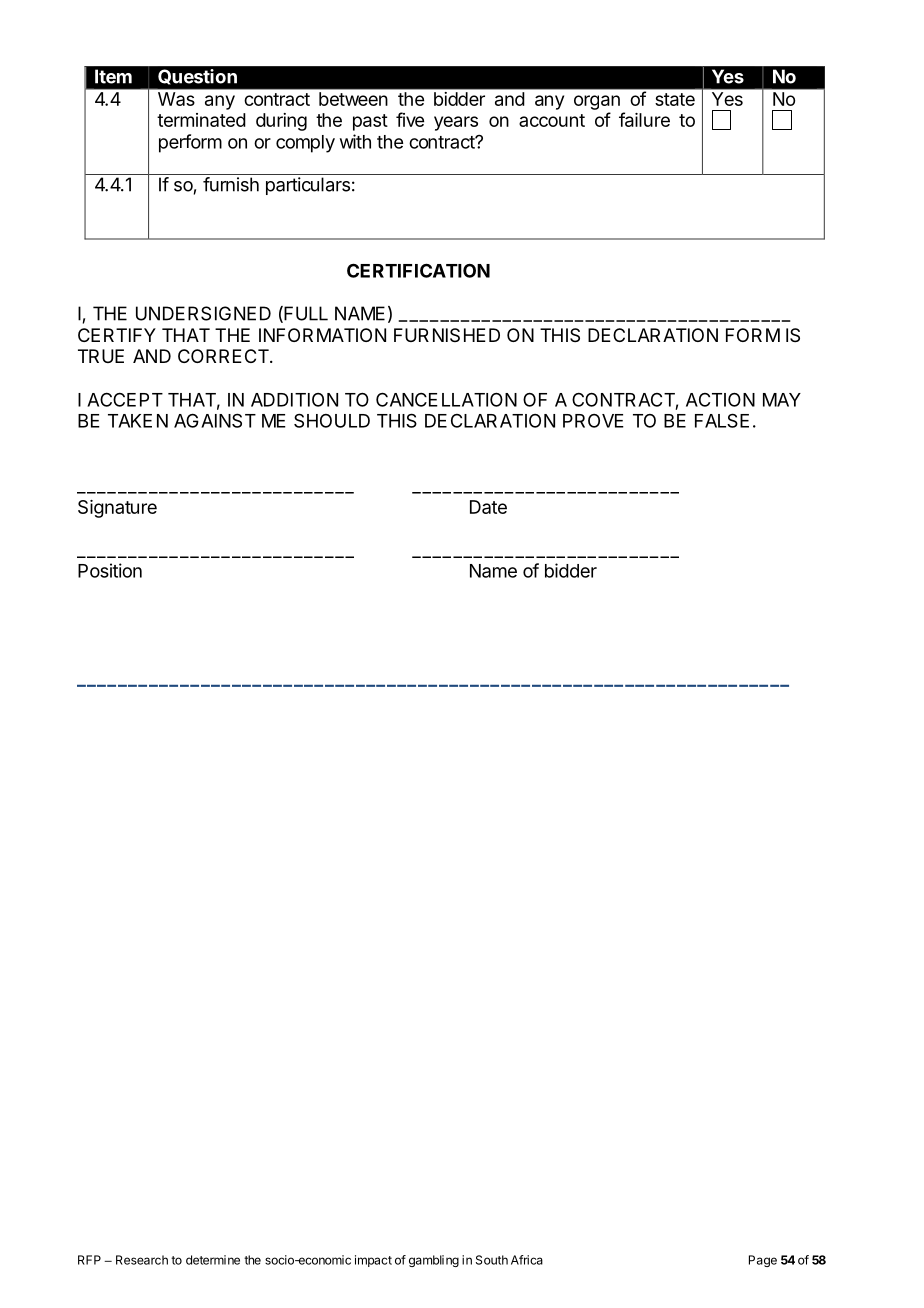 Image resolution: width=924 pixels, height=1308 pixels. What do you see at coordinates (763, 1261) in the document?
I see `Page` at bounding box center [763, 1261].
